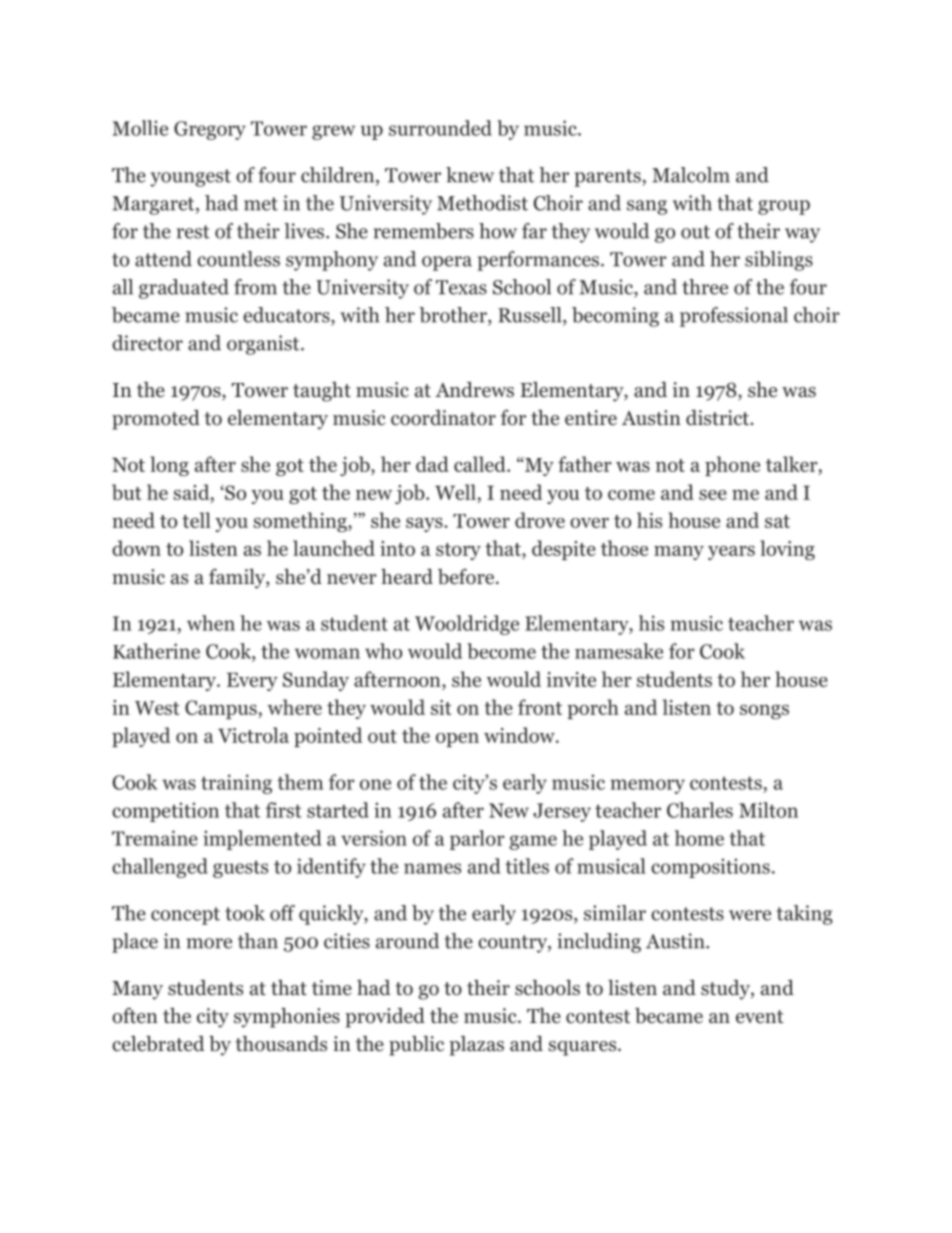 The height and width of the screenshot is (1233, 952). I want to click on knew, so click(470, 175).
